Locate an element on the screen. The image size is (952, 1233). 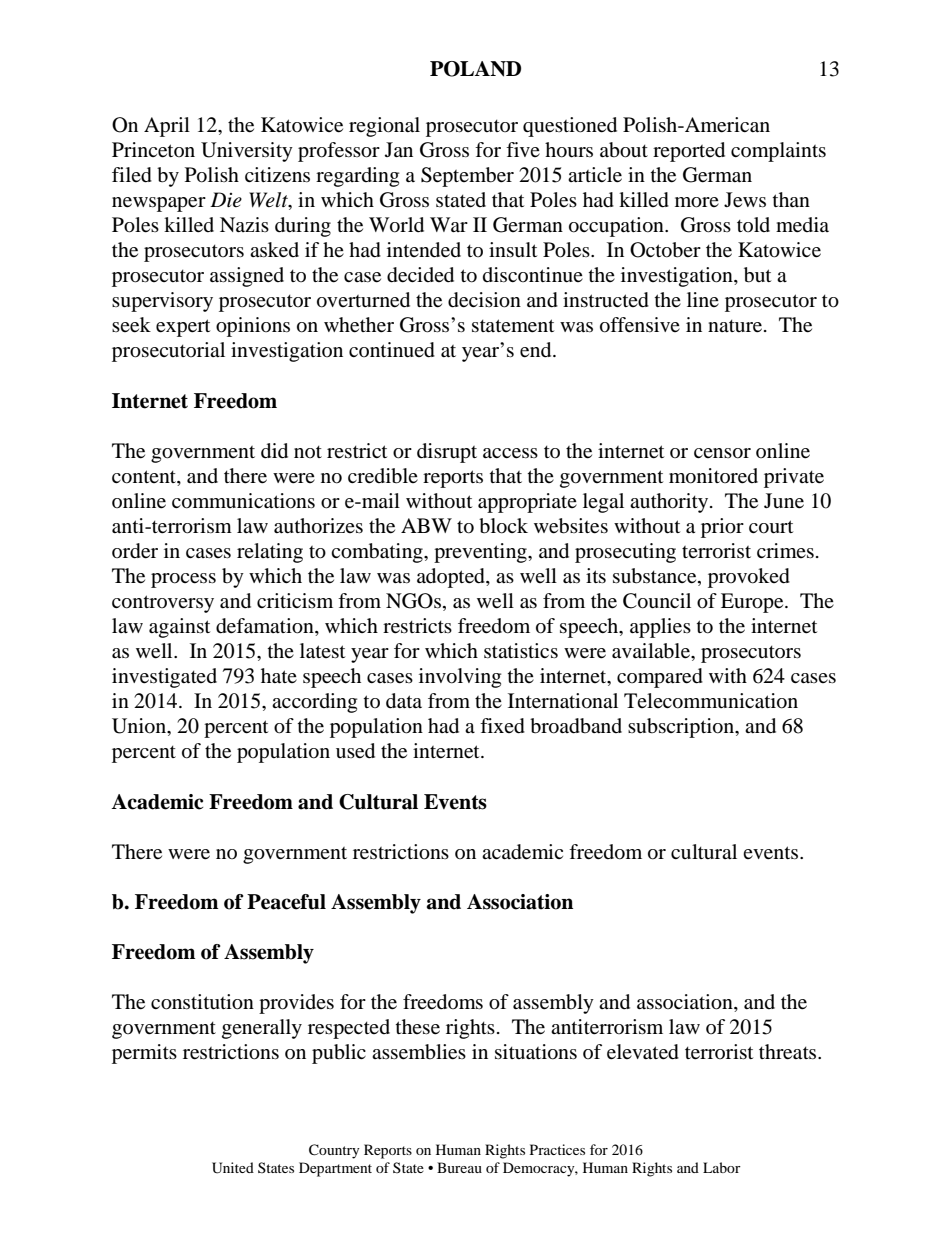
censor is located at coordinates (722, 453).
